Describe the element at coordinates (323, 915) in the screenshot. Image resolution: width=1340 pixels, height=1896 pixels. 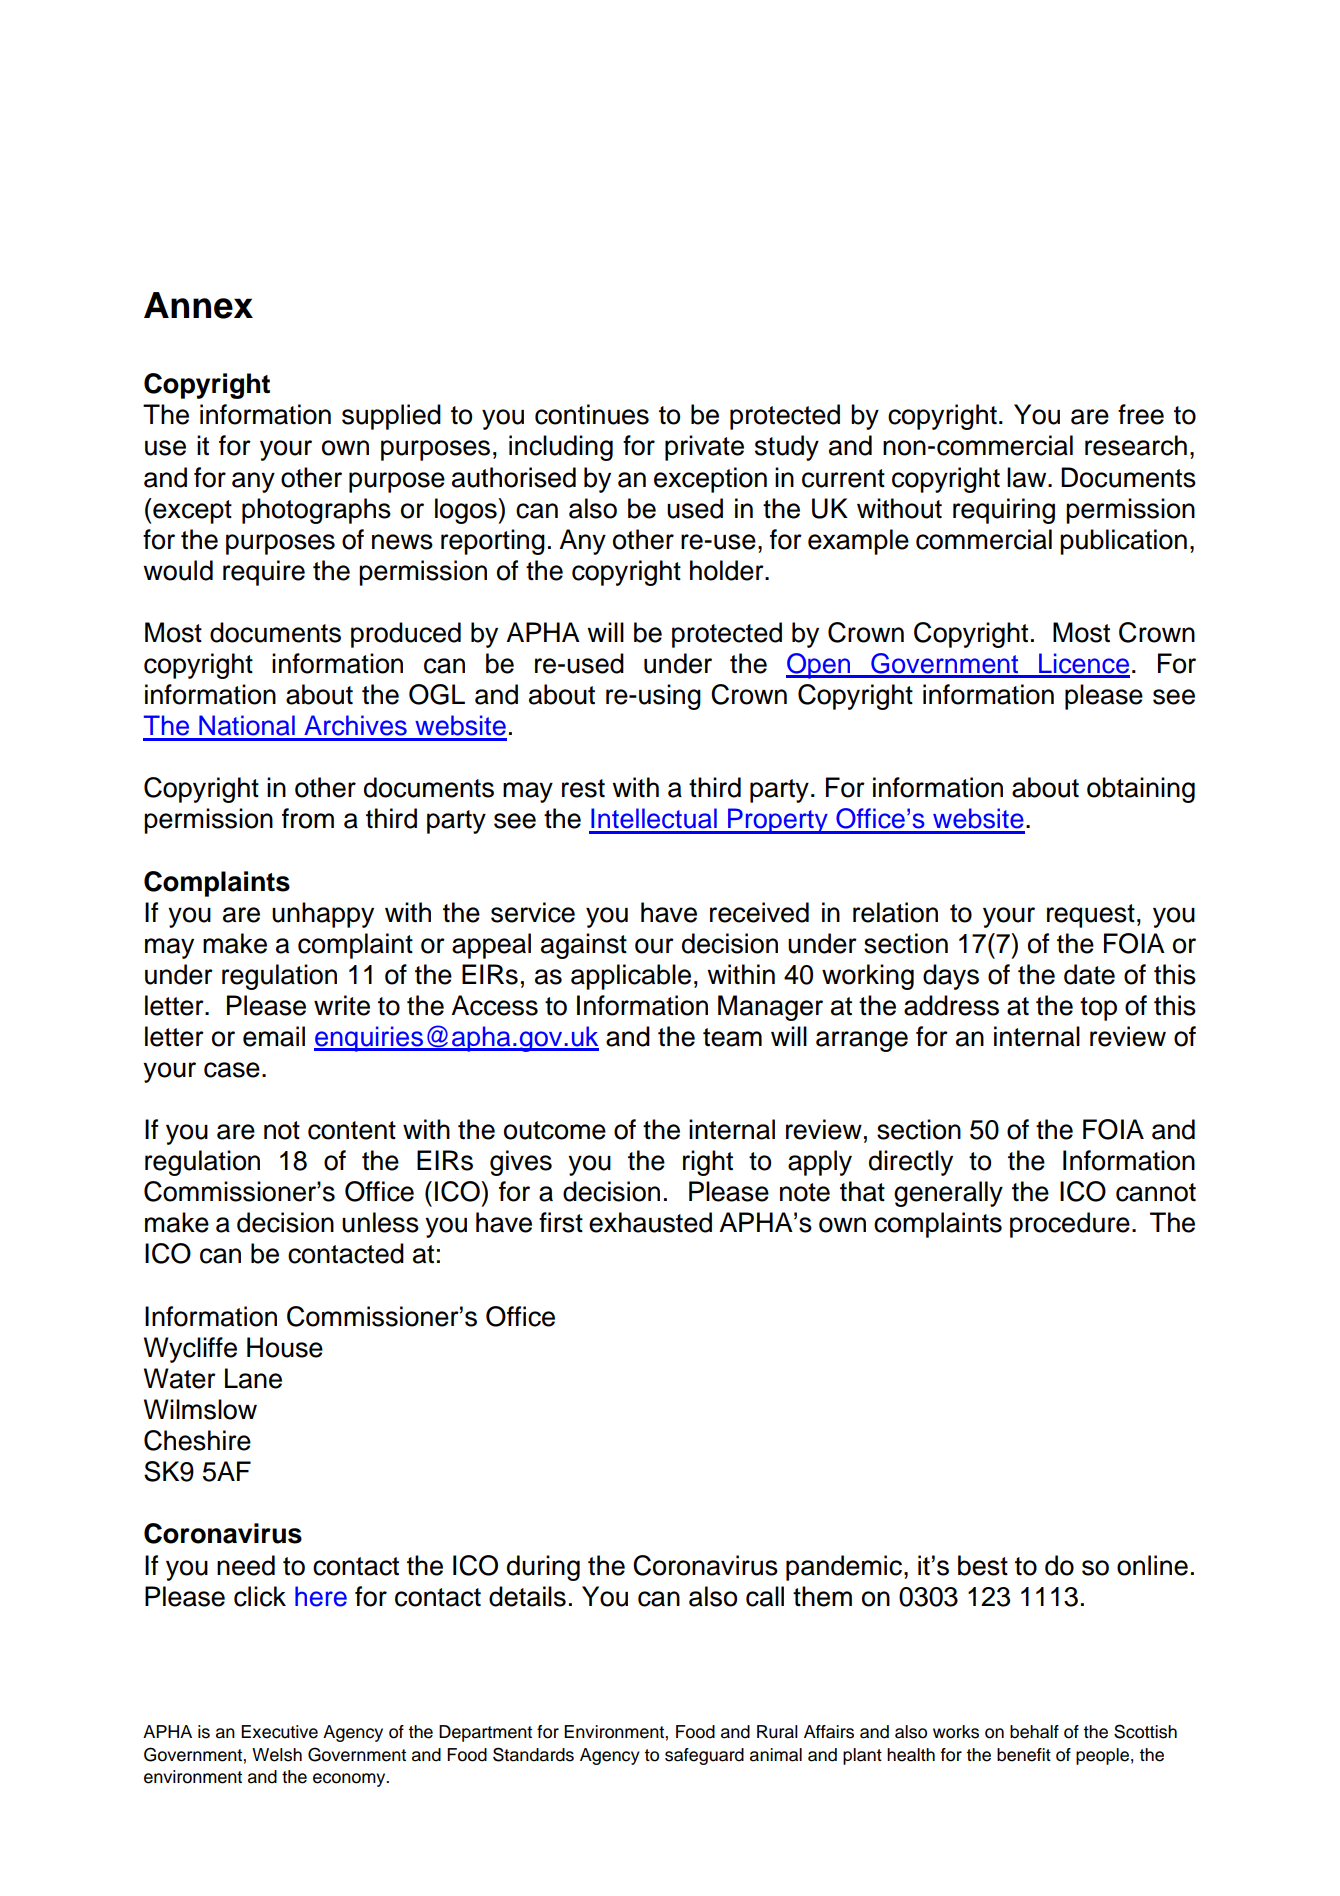
I see `unhappy` at that location.
